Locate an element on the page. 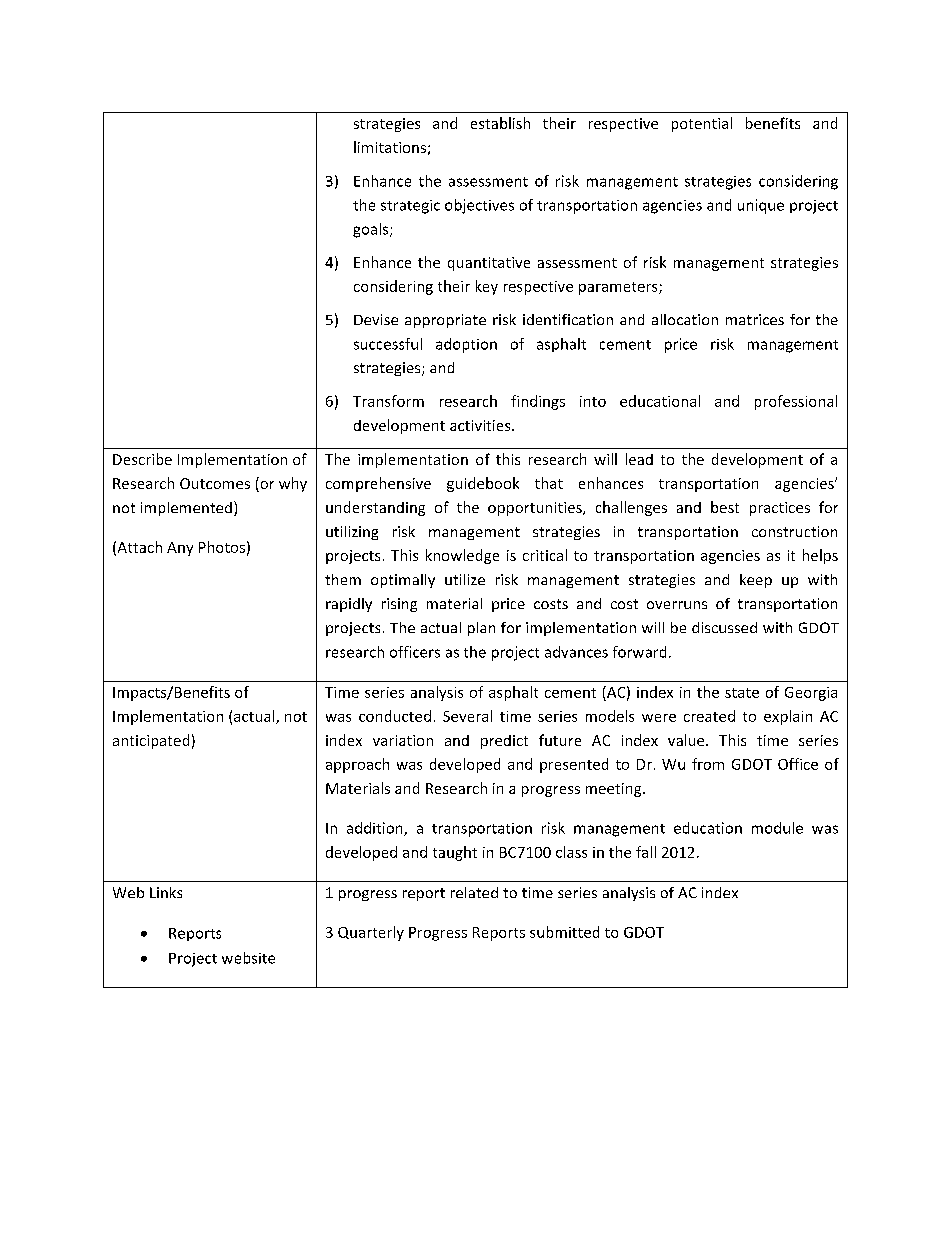  potential is located at coordinates (702, 124).
